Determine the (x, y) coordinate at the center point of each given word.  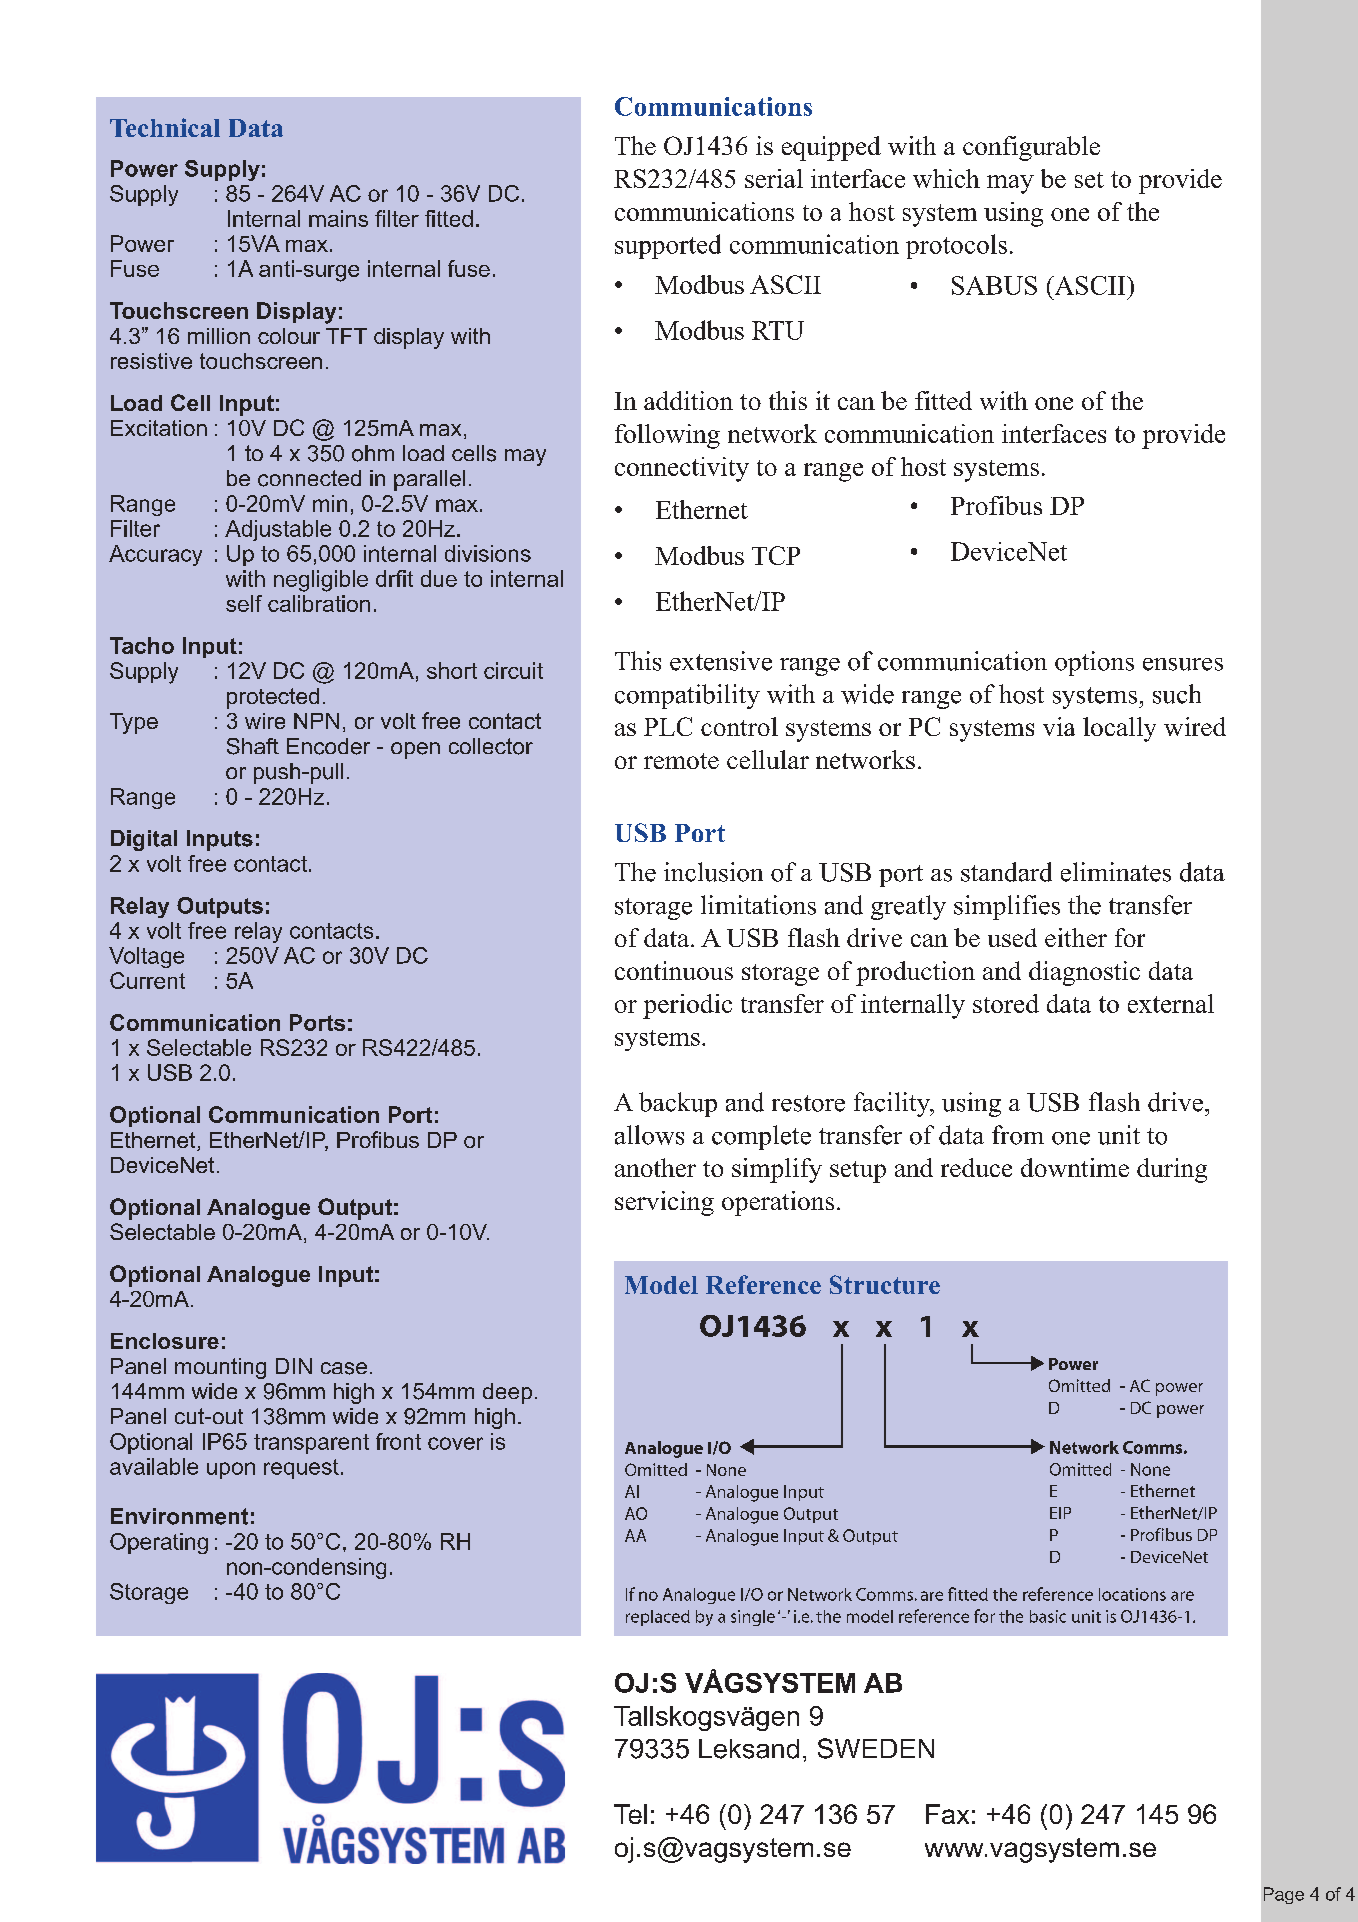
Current (147, 980)
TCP (776, 555)
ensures (1183, 664)
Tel (630, 1814)
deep (507, 1393)
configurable (1031, 148)
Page (1284, 1895)
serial (774, 178)
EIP (1060, 1513)
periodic (687, 1006)
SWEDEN (876, 1748)
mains (338, 218)
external (1171, 1003)
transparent (311, 1444)
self (244, 603)
